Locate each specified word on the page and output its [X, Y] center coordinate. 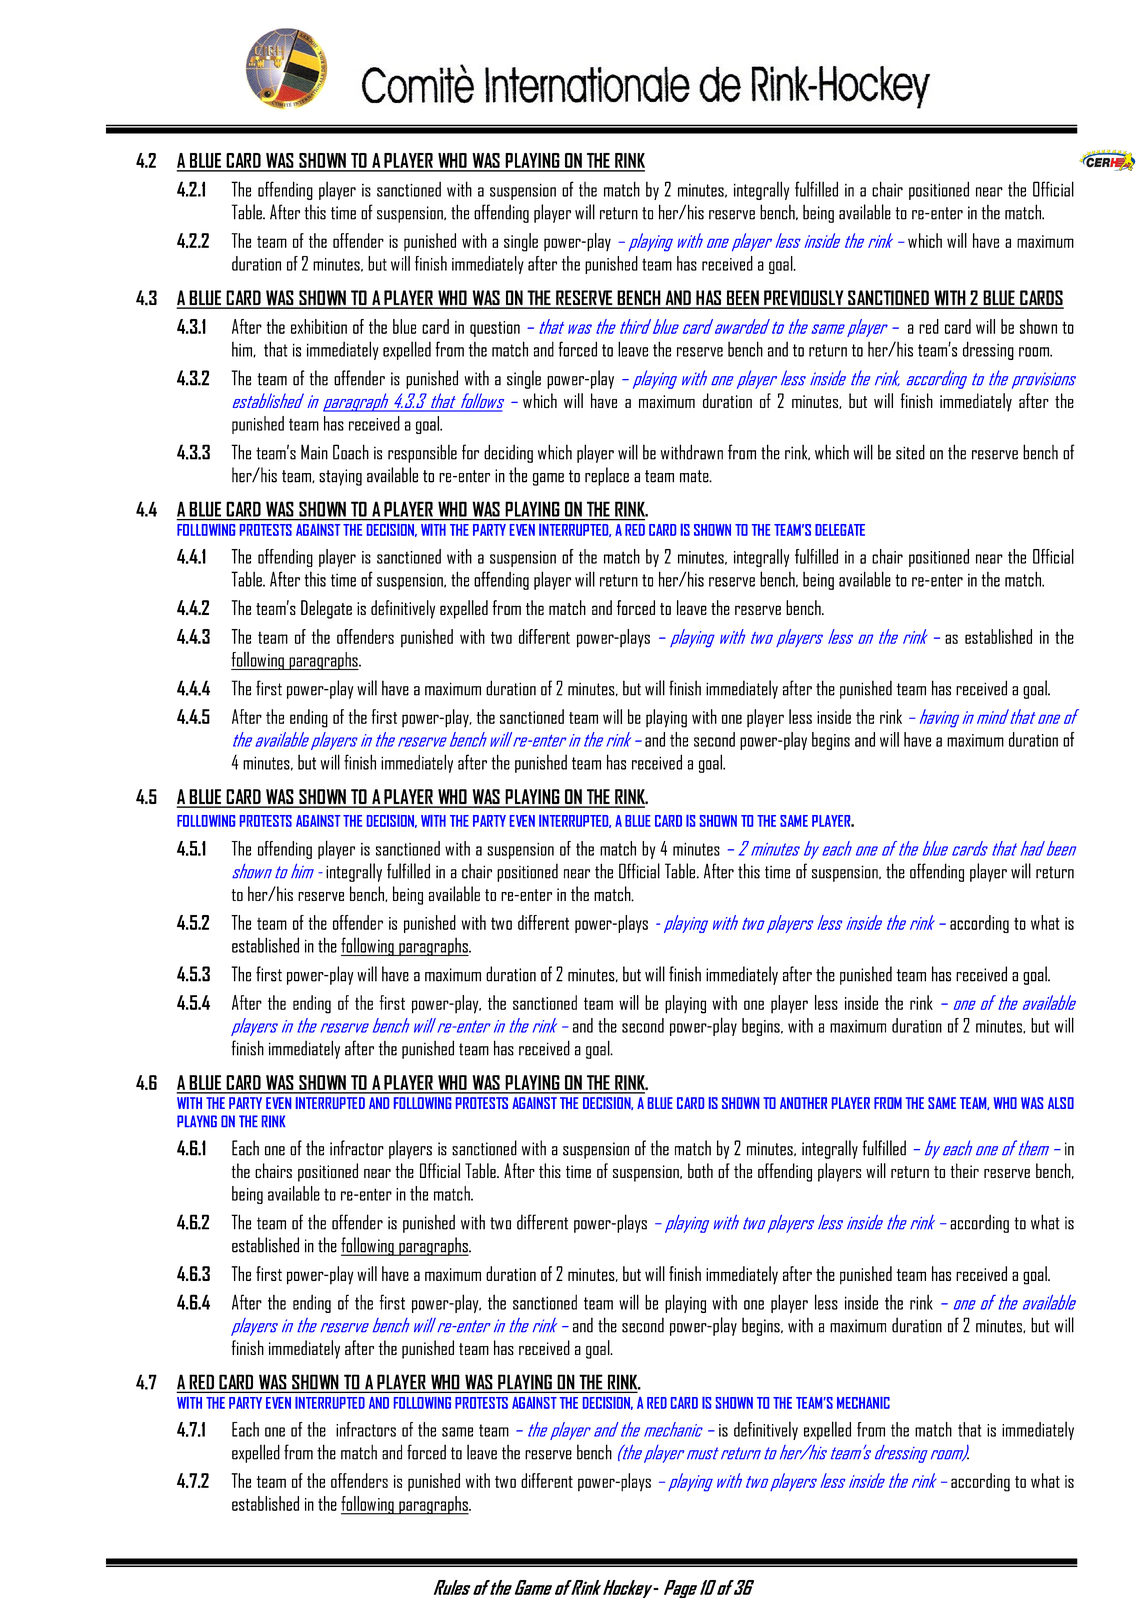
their [964, 1170]
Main [314, 452]
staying [340, 477]
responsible [422, 453]
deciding [508, 453]
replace [607, 476]
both [700, 1170]
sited [910, 452]
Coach [351, 452]
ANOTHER [803, 1103]
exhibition [319, 326]
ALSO [1061, 1103]
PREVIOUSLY [804, 299]
